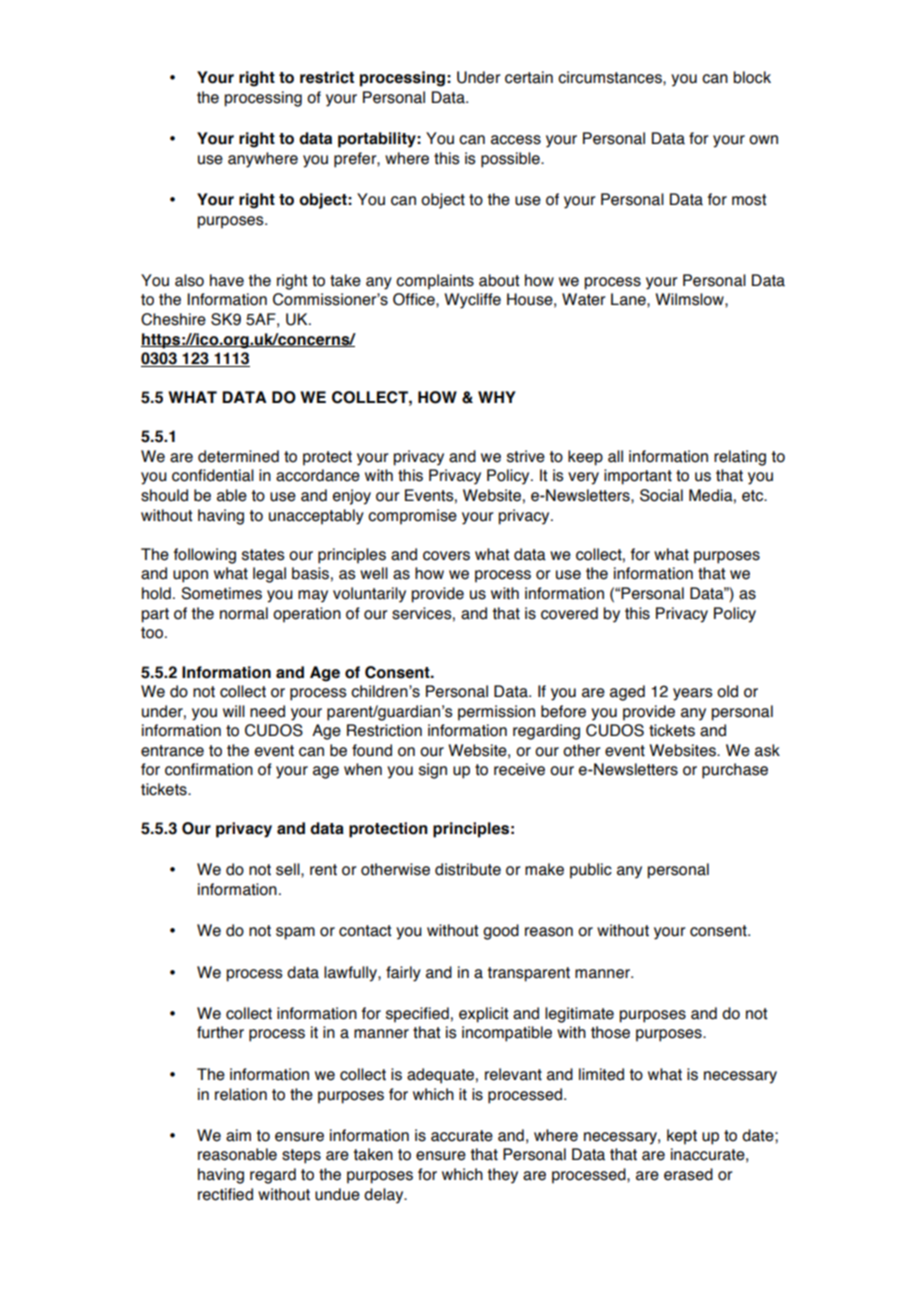  Describe the element at coordinates (205, 556) in the document. I see `following` at that location.
